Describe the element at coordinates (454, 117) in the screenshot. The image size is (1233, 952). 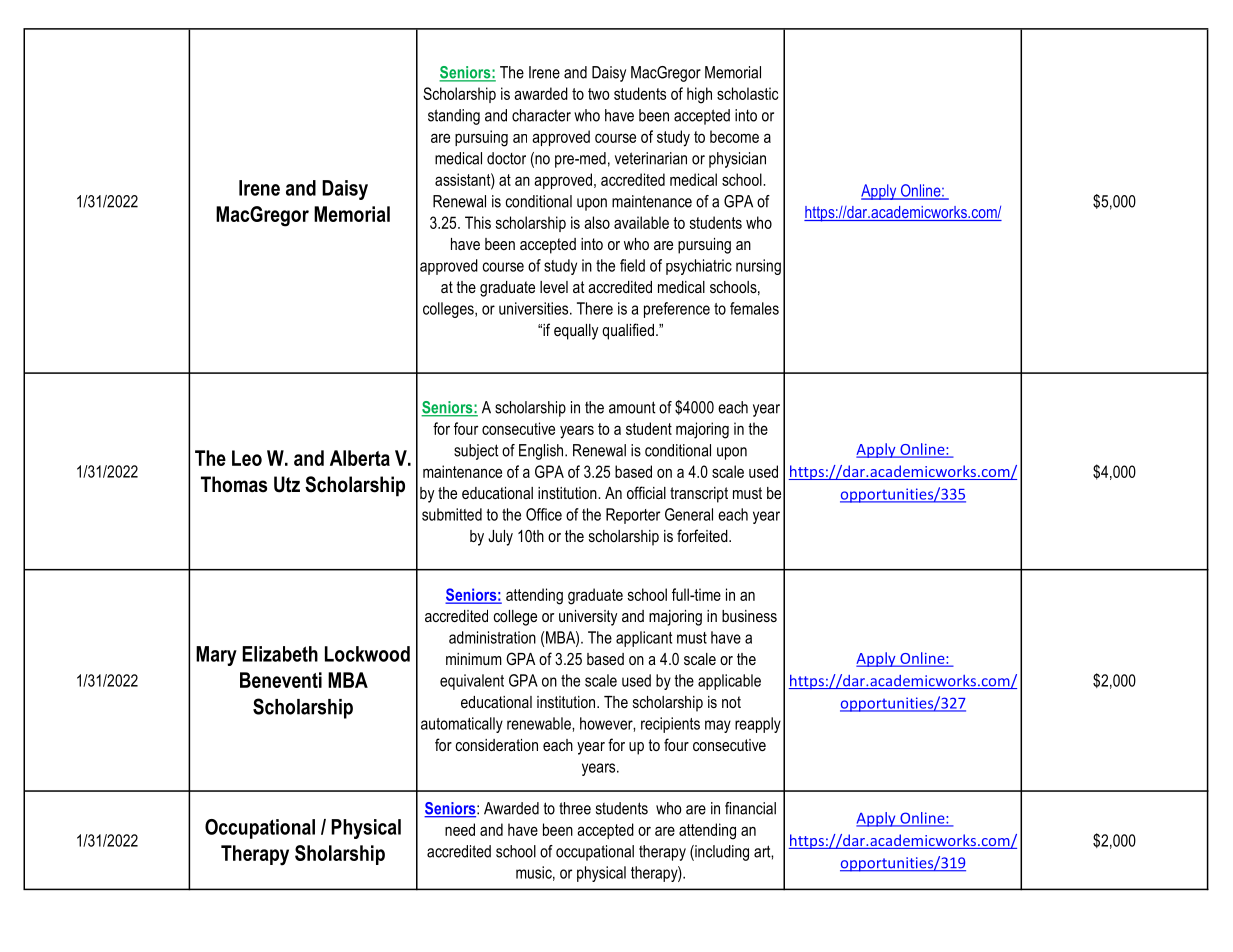
I see `standing` at that location.
